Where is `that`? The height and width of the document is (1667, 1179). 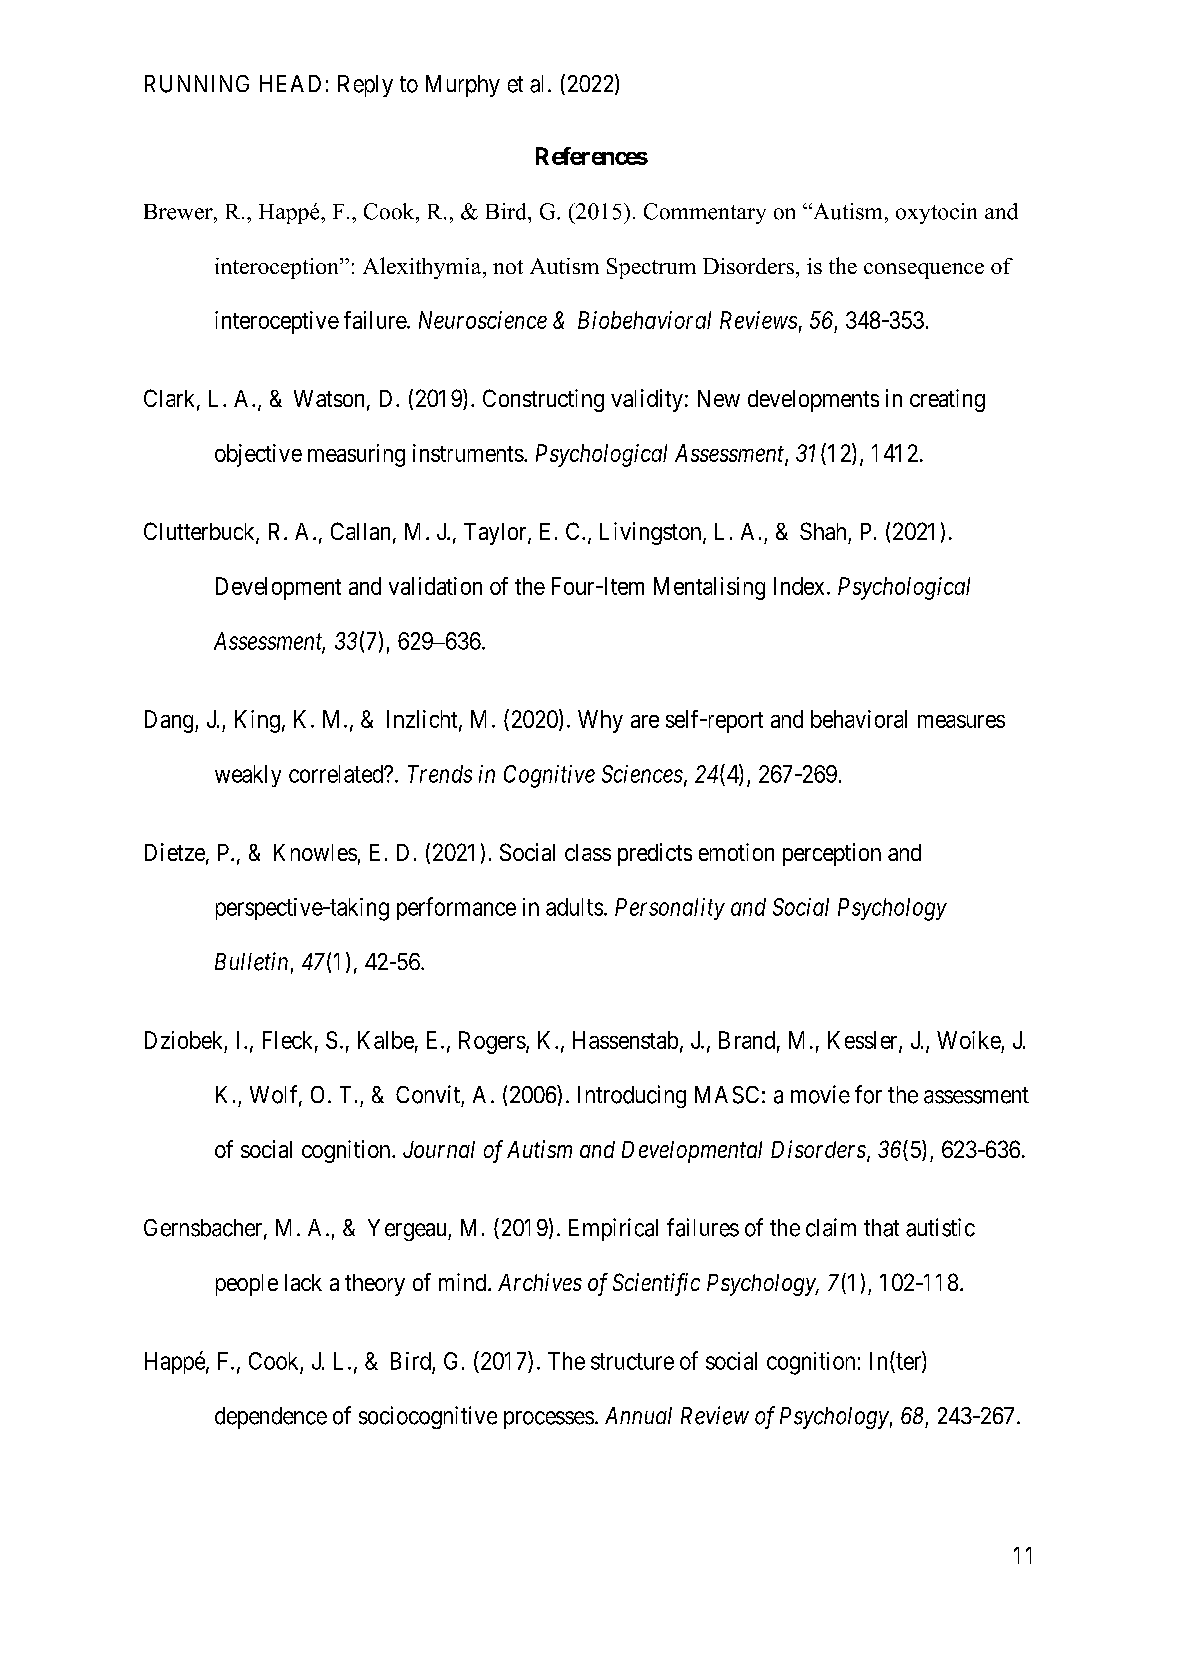 that is located at coordinates (881, 1228).
